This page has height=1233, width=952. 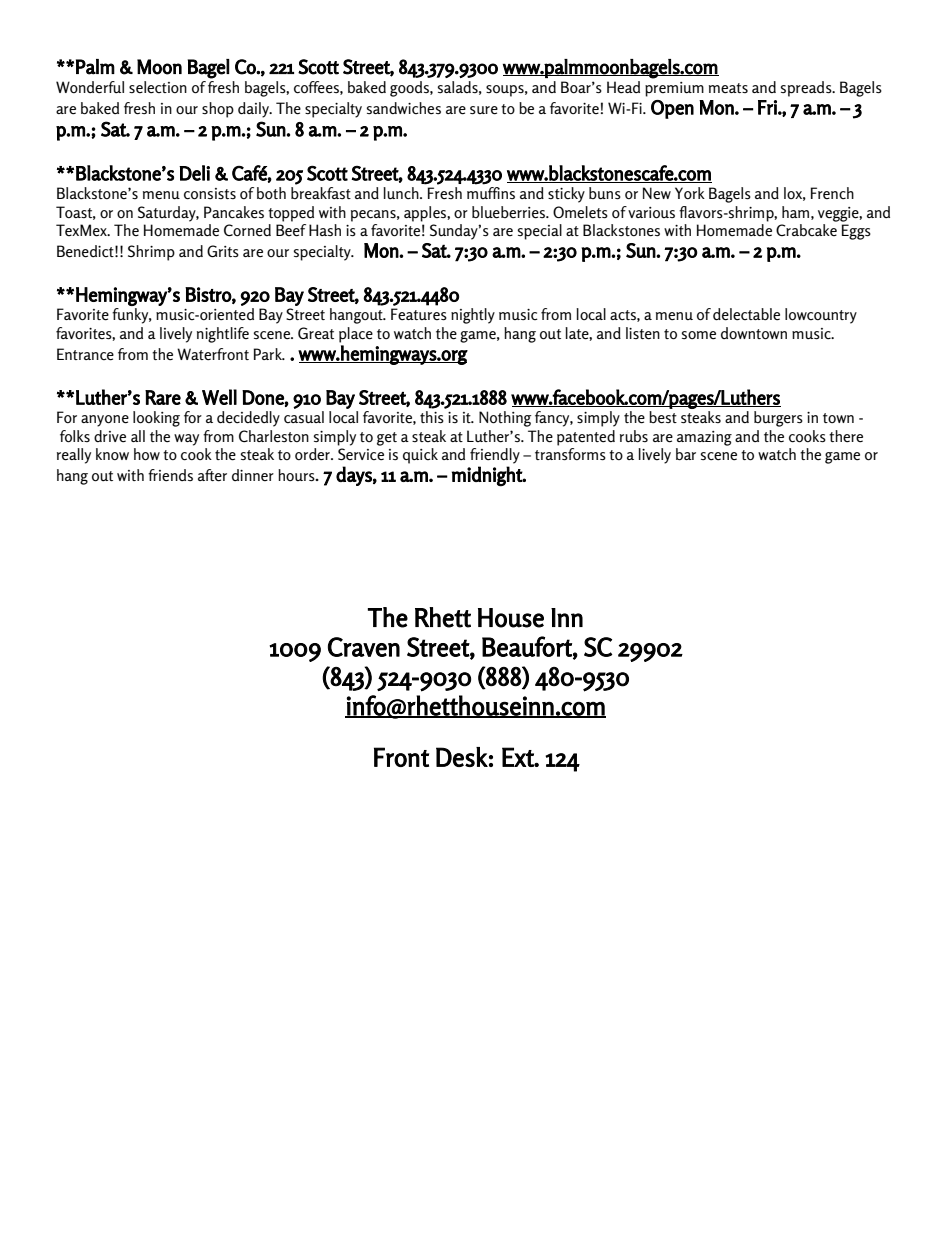 What do you see at coordinates (728, 88) in the page?
I see `meats` at bounding box center [728, 88].
